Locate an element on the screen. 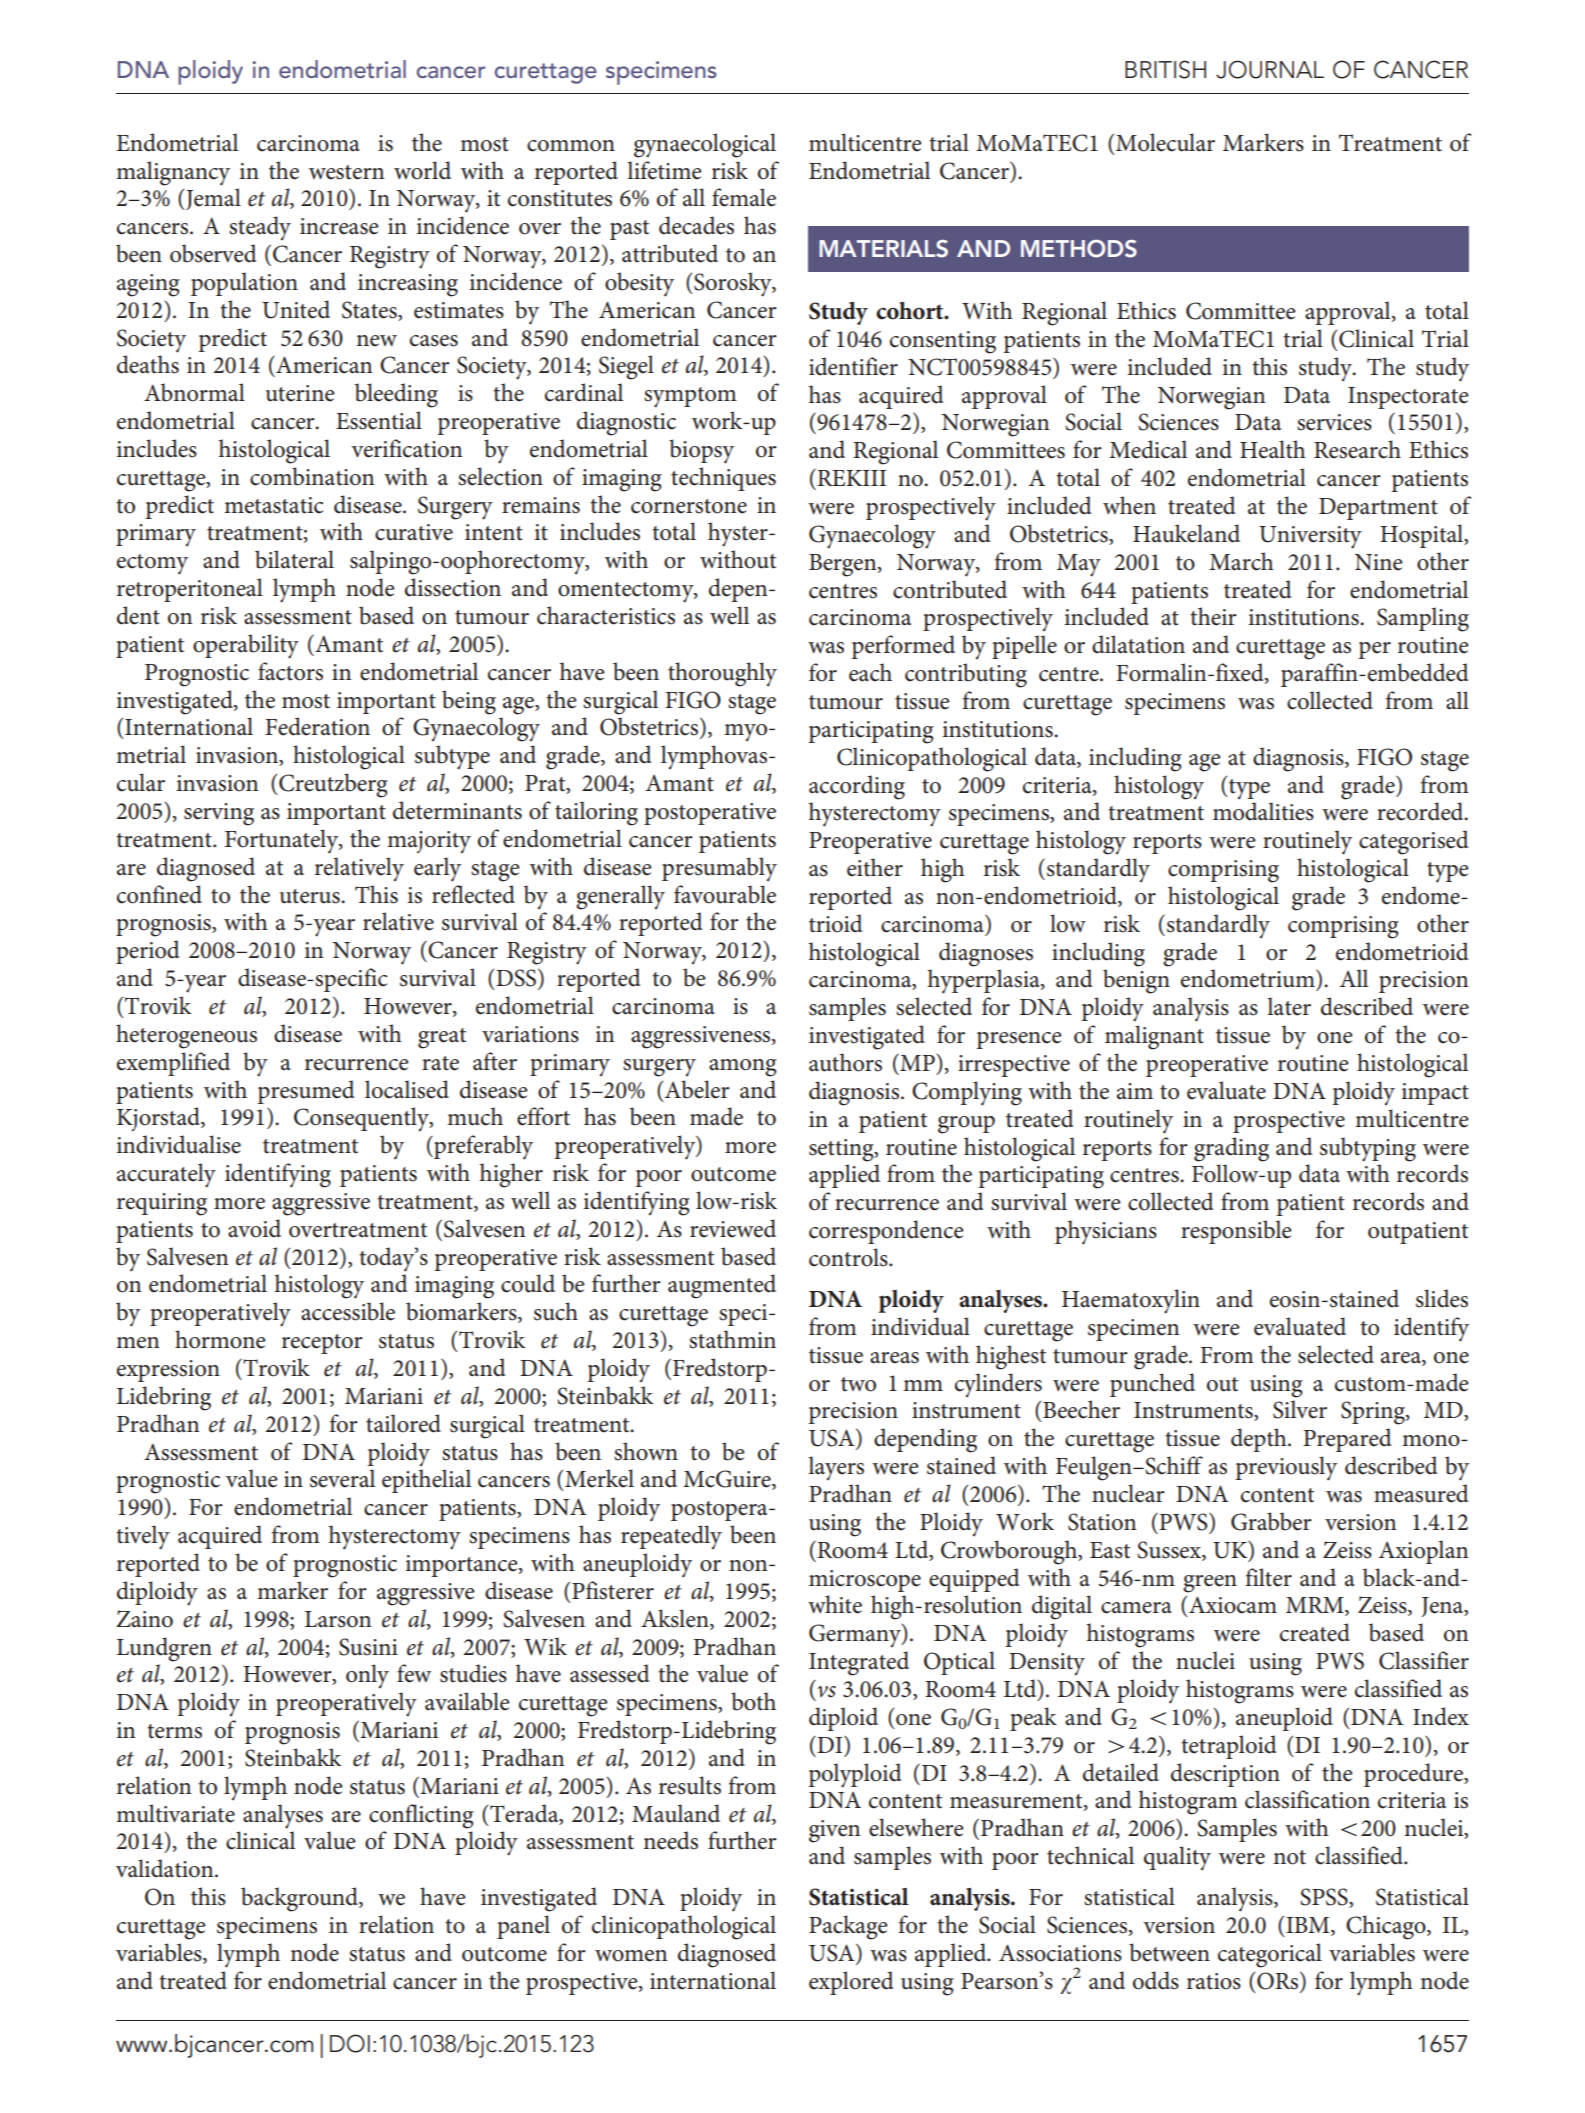  validation is located at coordinates (166, 1868).
